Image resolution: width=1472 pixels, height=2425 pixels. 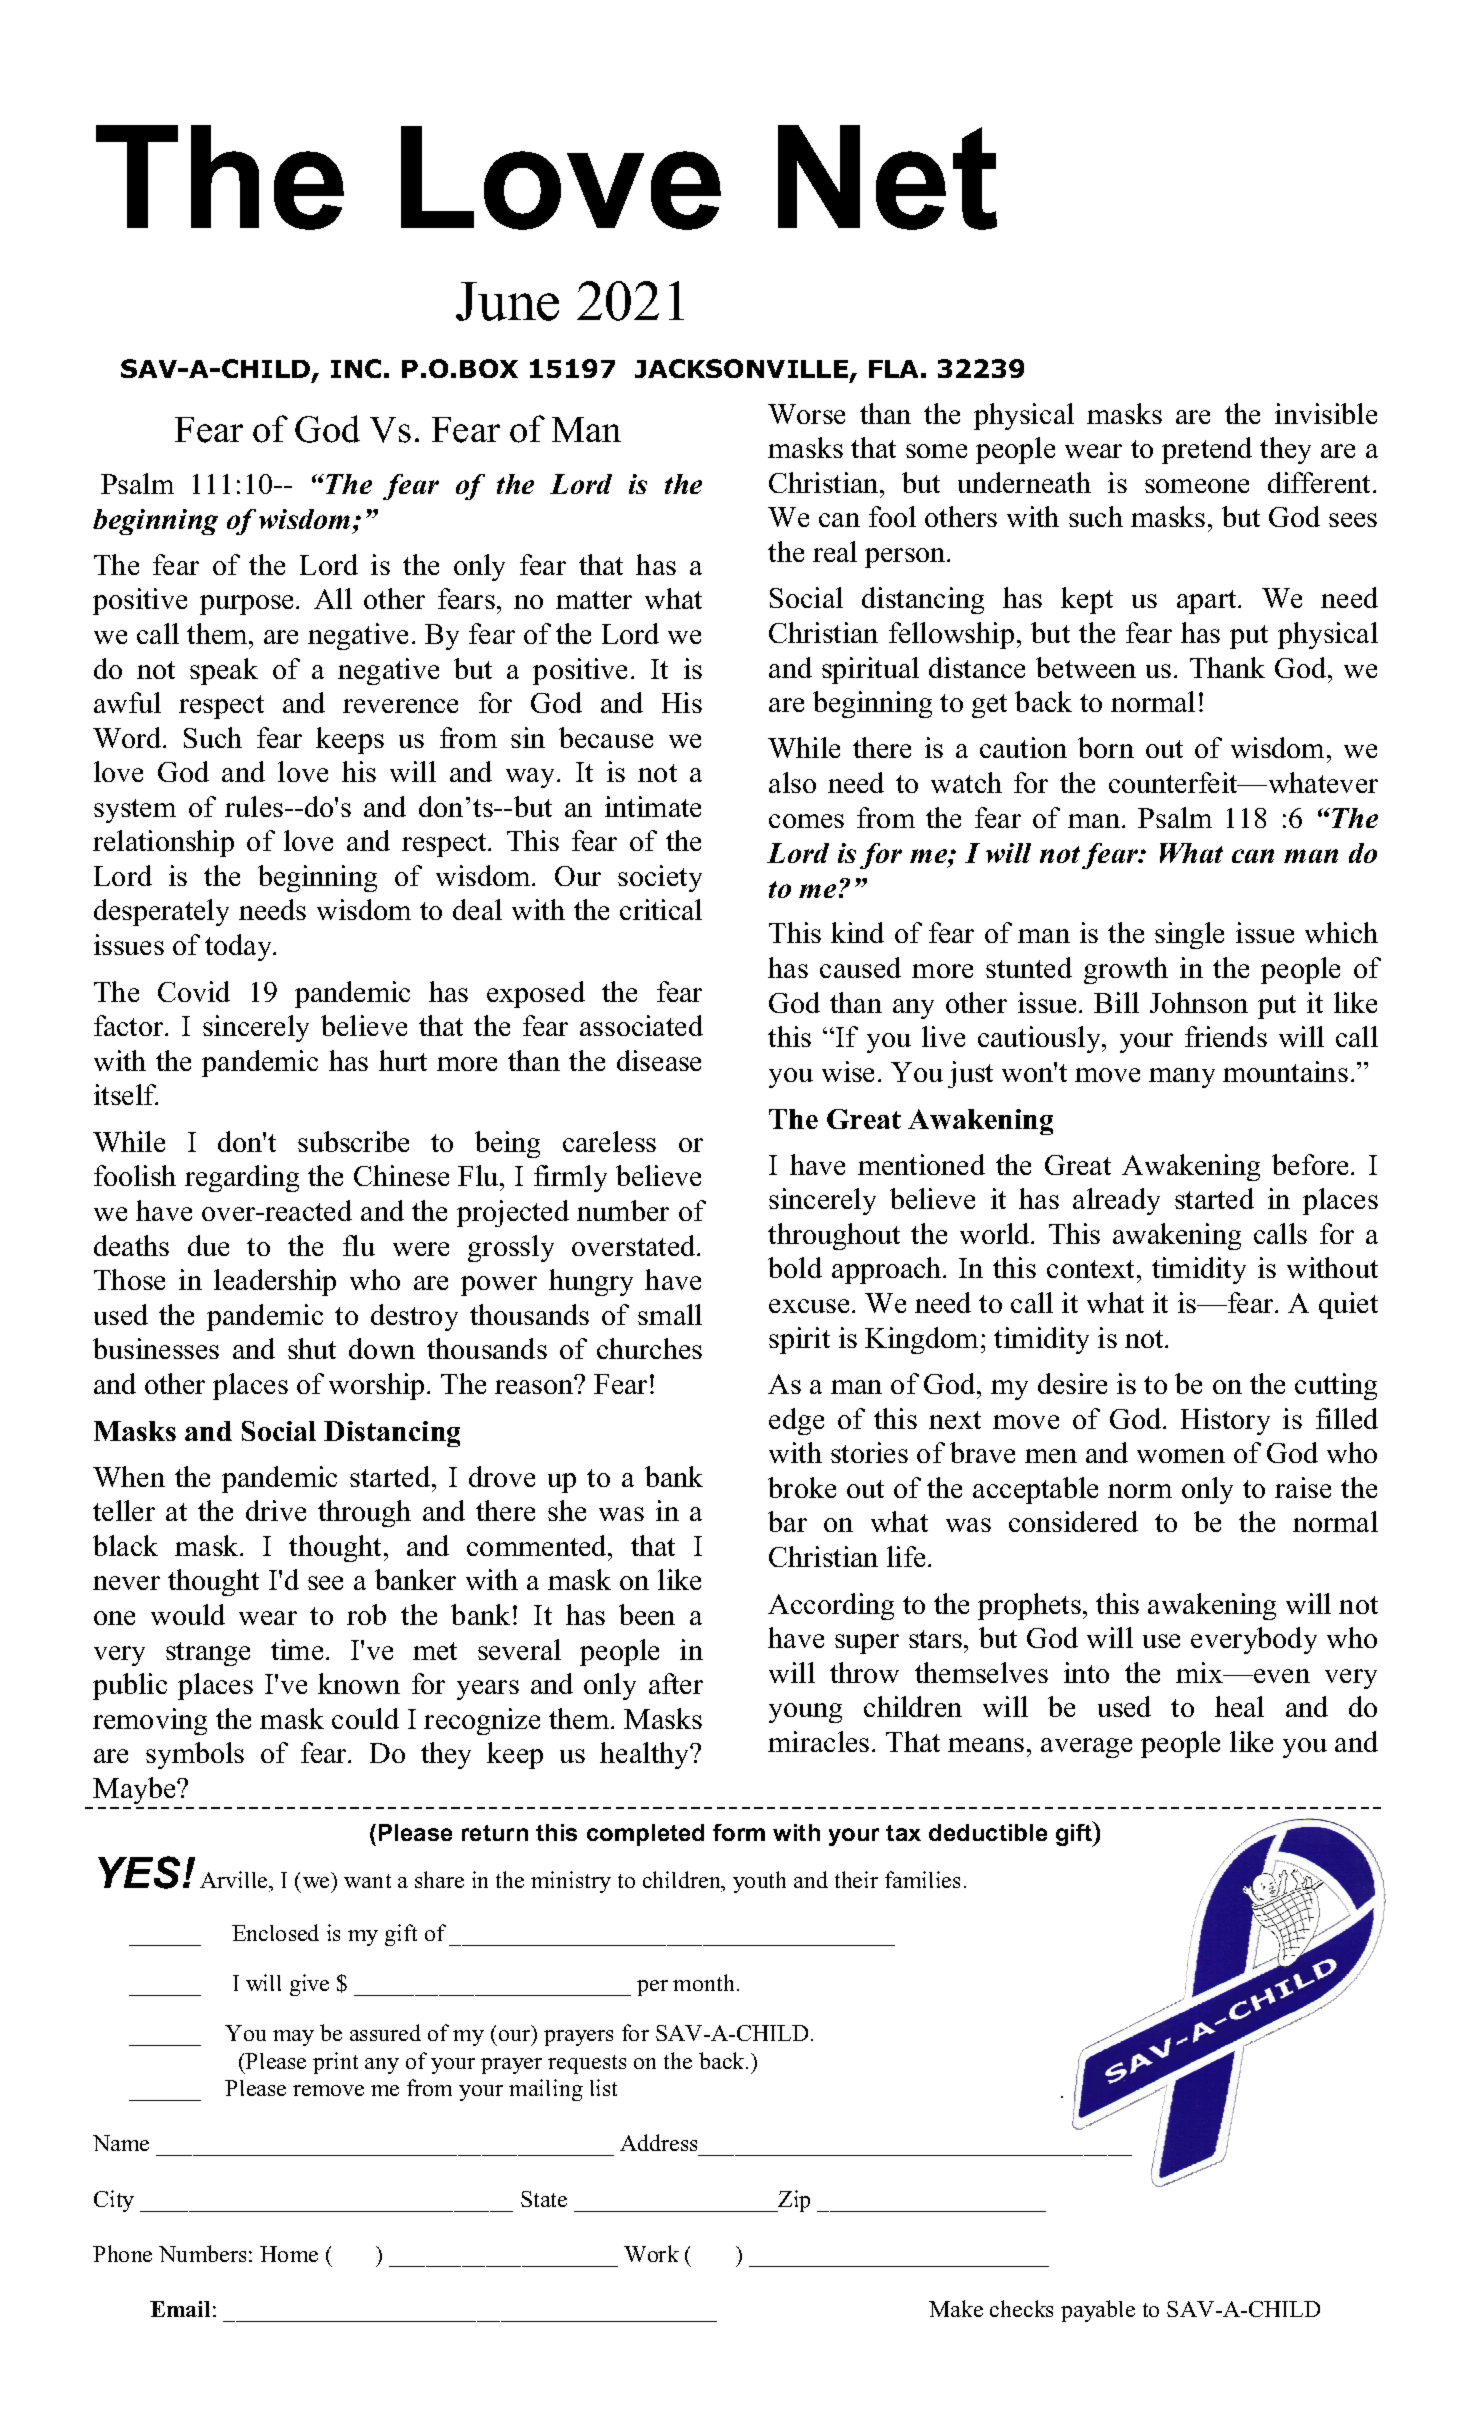 I want to click on bar, so click(x=787, y=1521).
